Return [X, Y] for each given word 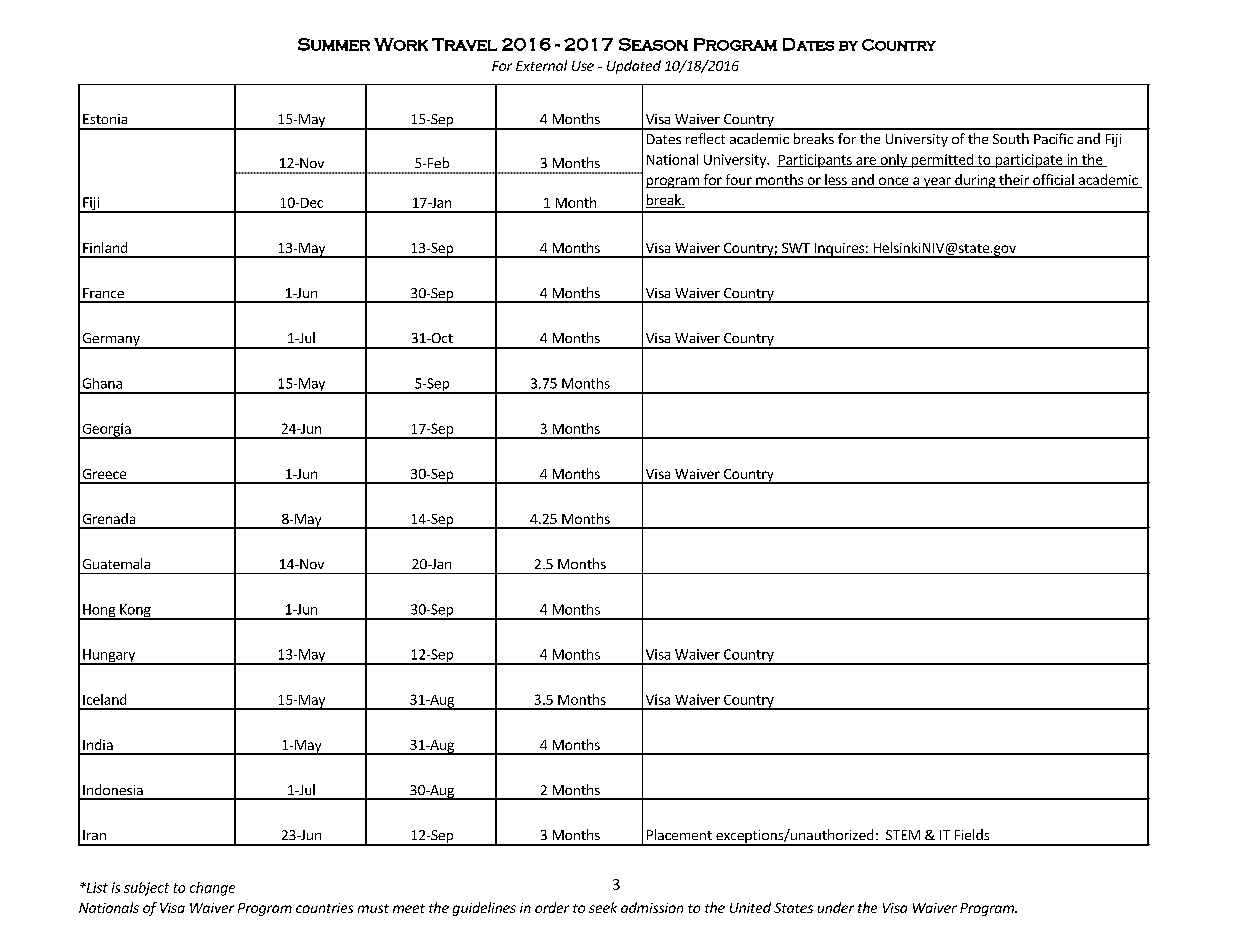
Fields [972, 834]
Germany [111, 341]
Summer [334, 44]
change [212, 889]
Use [583, 66]
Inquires [839, 250]
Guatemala [116, 563]
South [1011, 138]
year [937, 182]
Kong [135, 612]
